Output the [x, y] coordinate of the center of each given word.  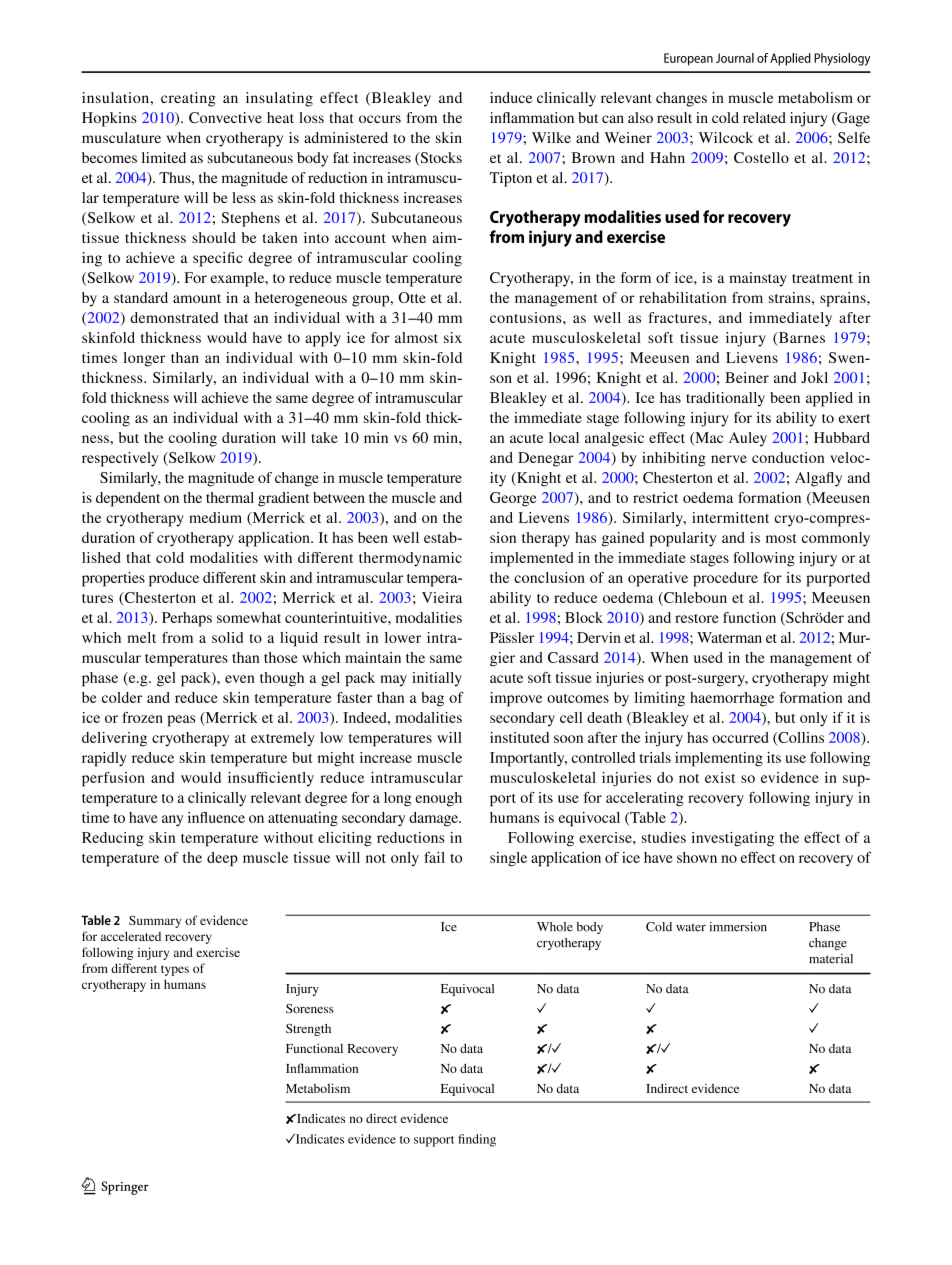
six [453, 337]
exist [720, 777]
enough [438, 799]
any [172, 821]
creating [188, 99]
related [764, 117]
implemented [532, 559]
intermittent [730, 517]
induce [511, 97]
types [175, 970]
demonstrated [174, 317]
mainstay [758, 279]
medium [215, 517]
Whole [555, 927]
